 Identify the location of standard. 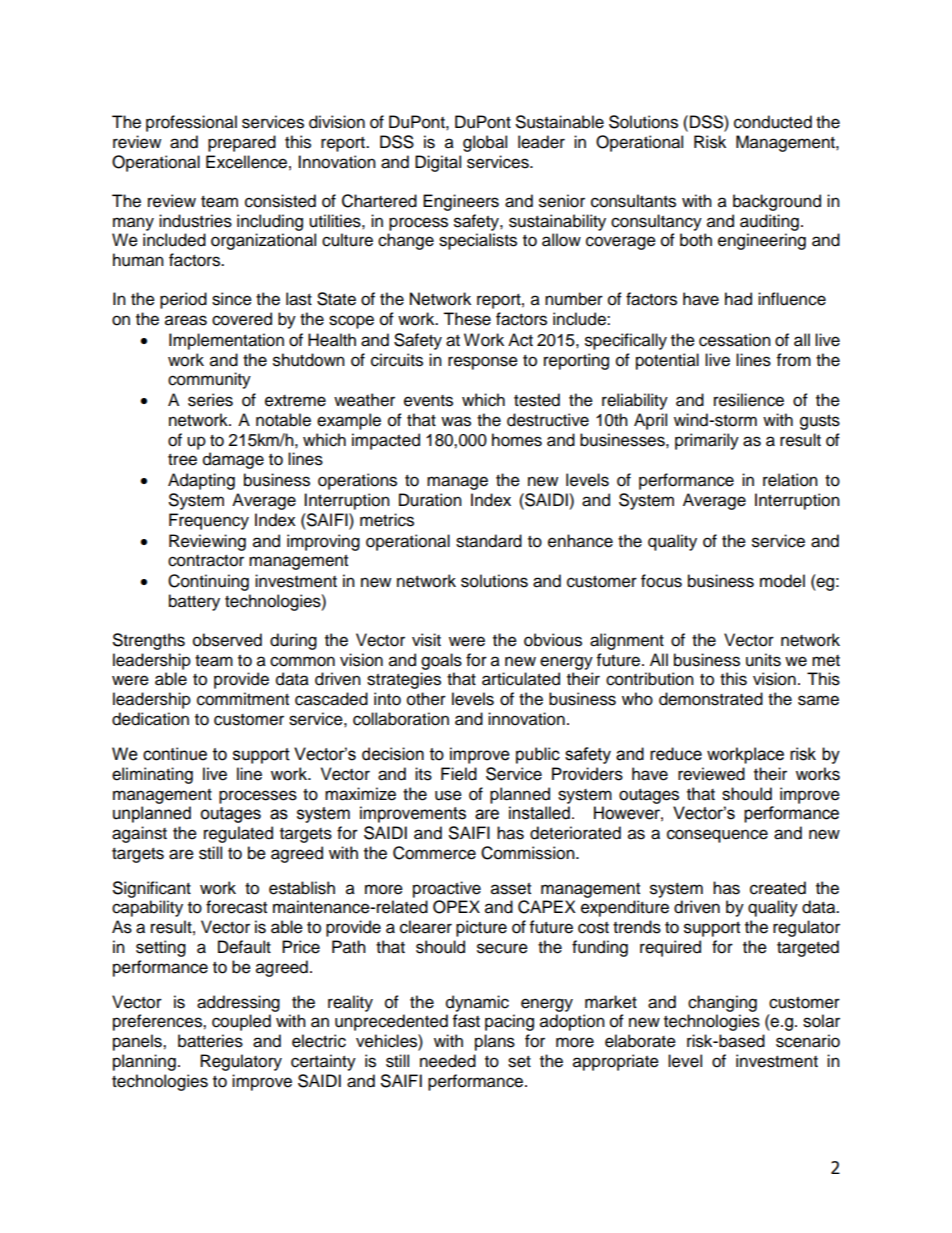
(489, 541).
